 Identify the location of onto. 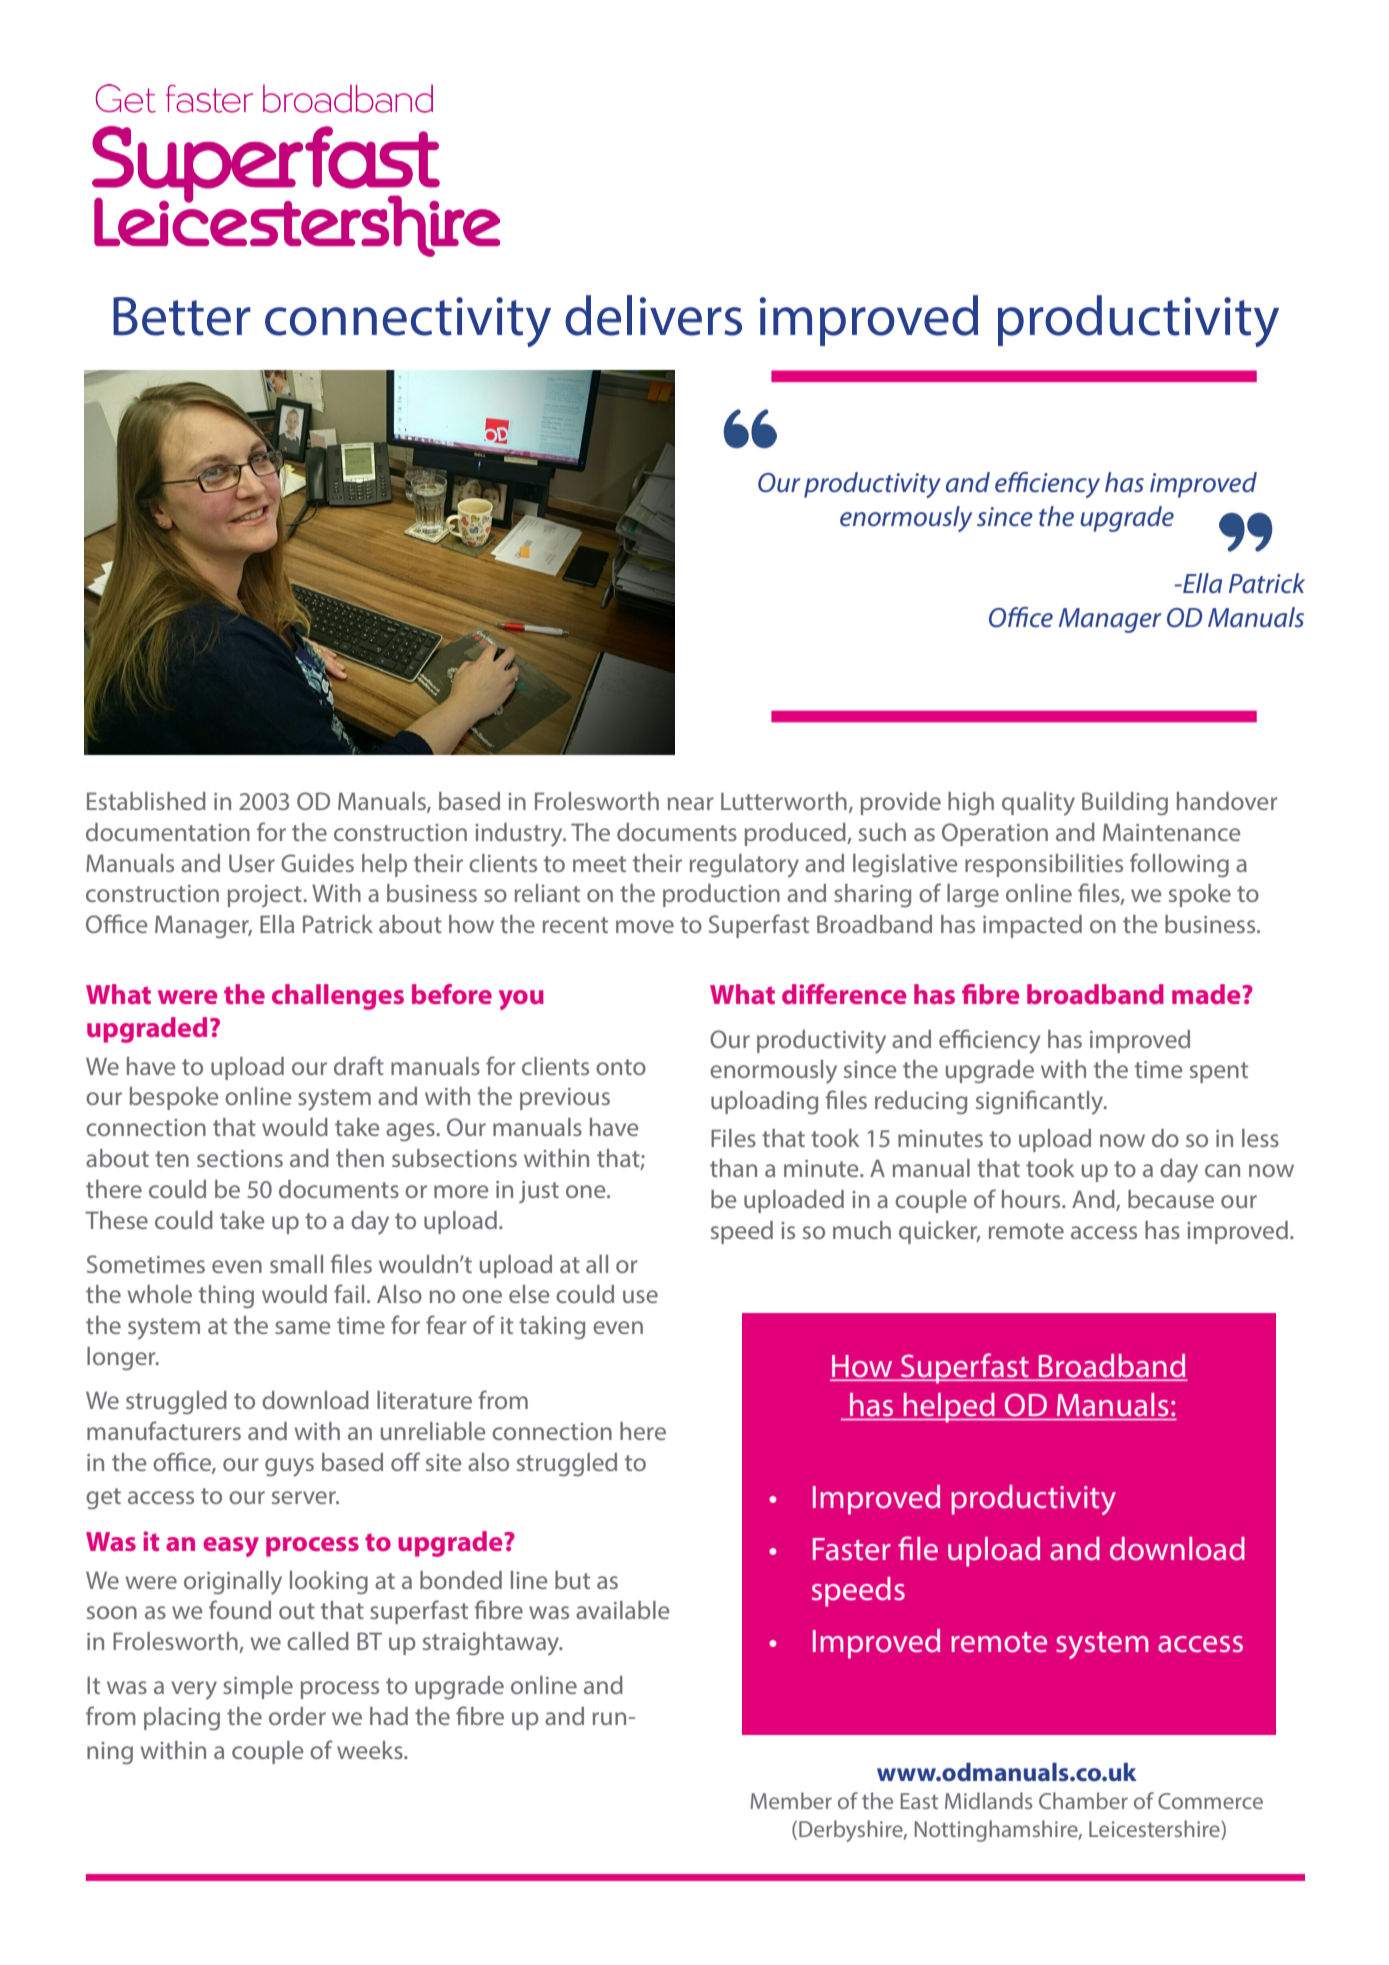
(621, 1067).
